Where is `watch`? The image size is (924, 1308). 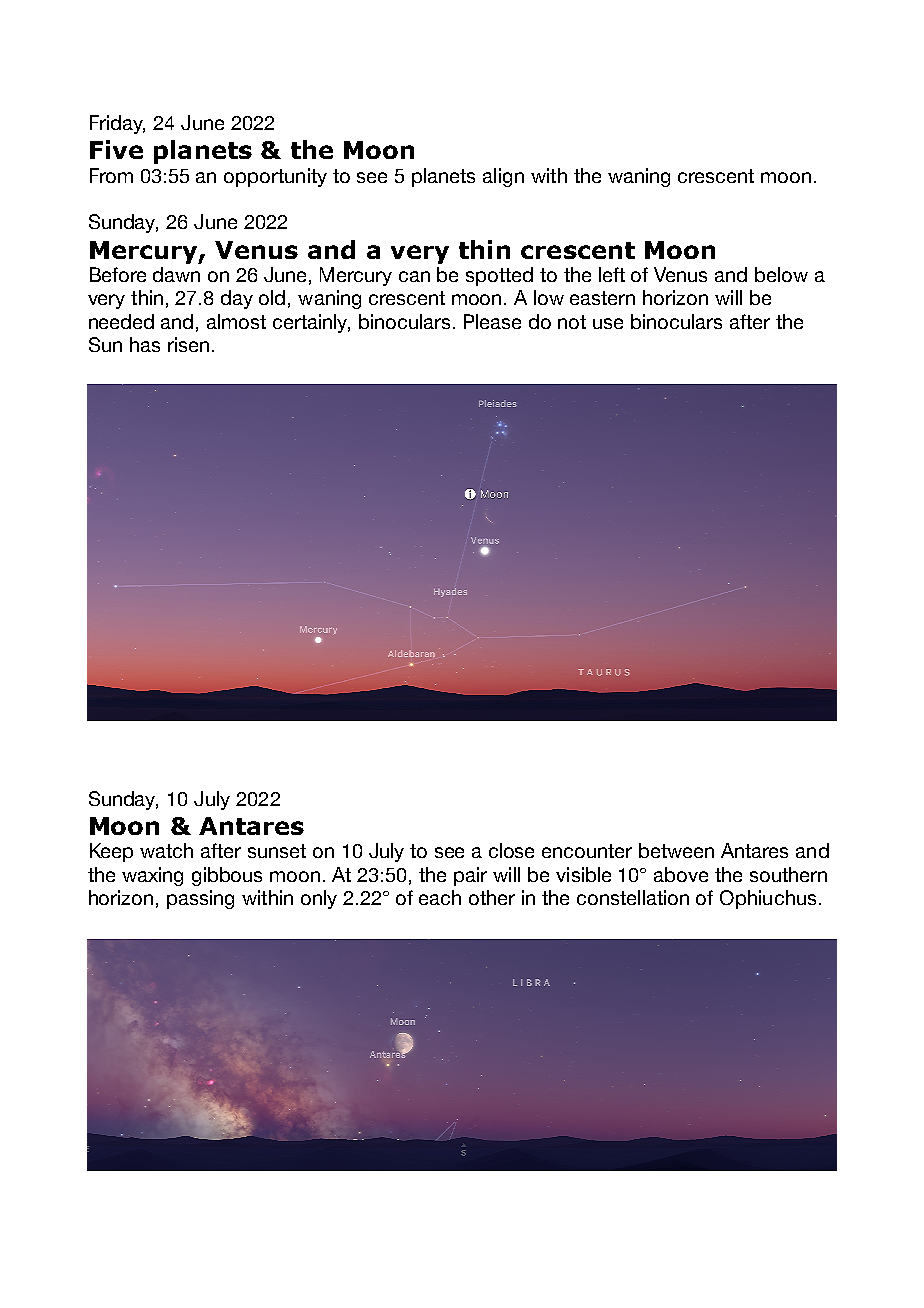
watch is located at coordinates (166, 850).
